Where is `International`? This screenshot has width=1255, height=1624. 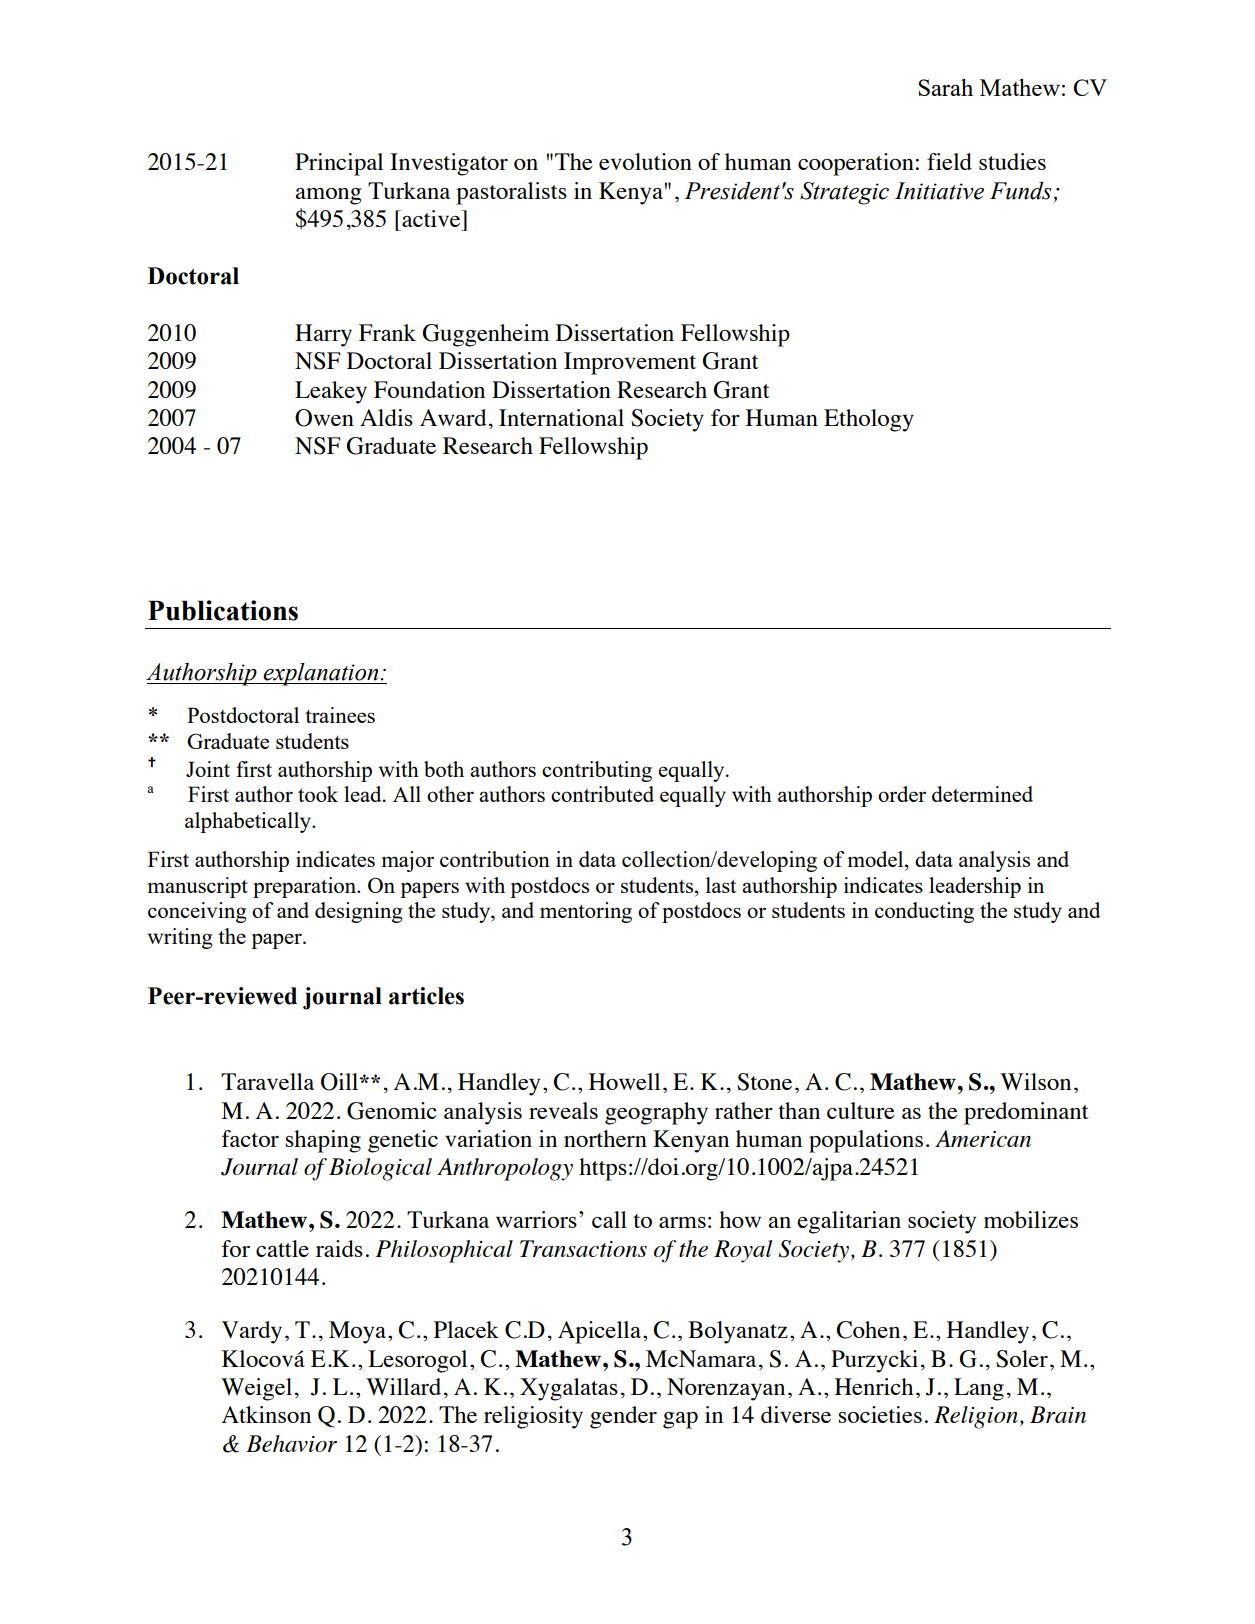 International is located at coordinates (561, 417).
